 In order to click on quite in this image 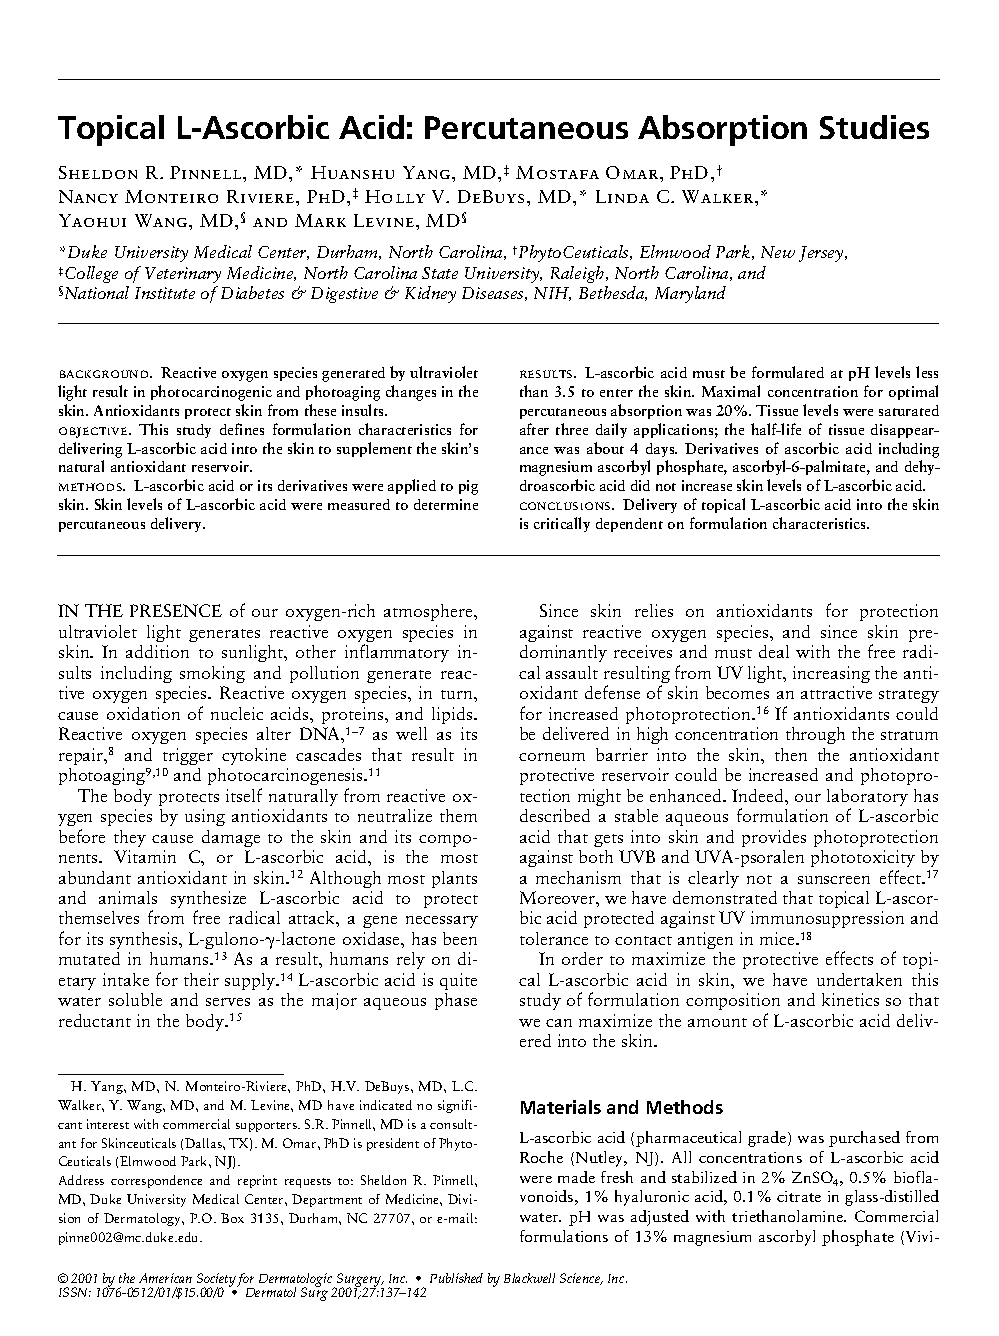, I will do `click(458, 981)`.
